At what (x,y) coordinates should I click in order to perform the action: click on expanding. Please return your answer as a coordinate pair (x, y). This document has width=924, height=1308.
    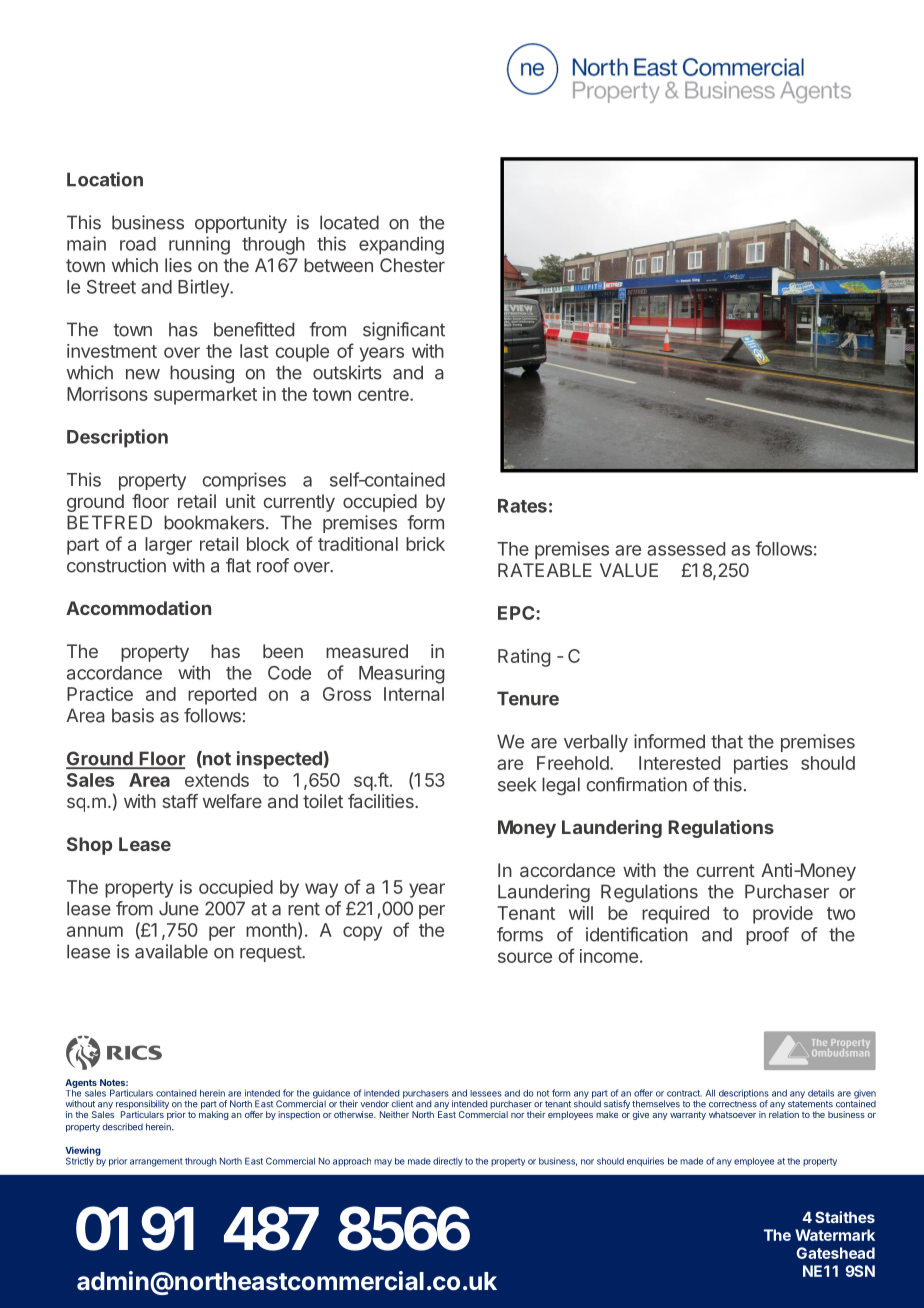
    Looking at the image, I should click on (401, 245).
